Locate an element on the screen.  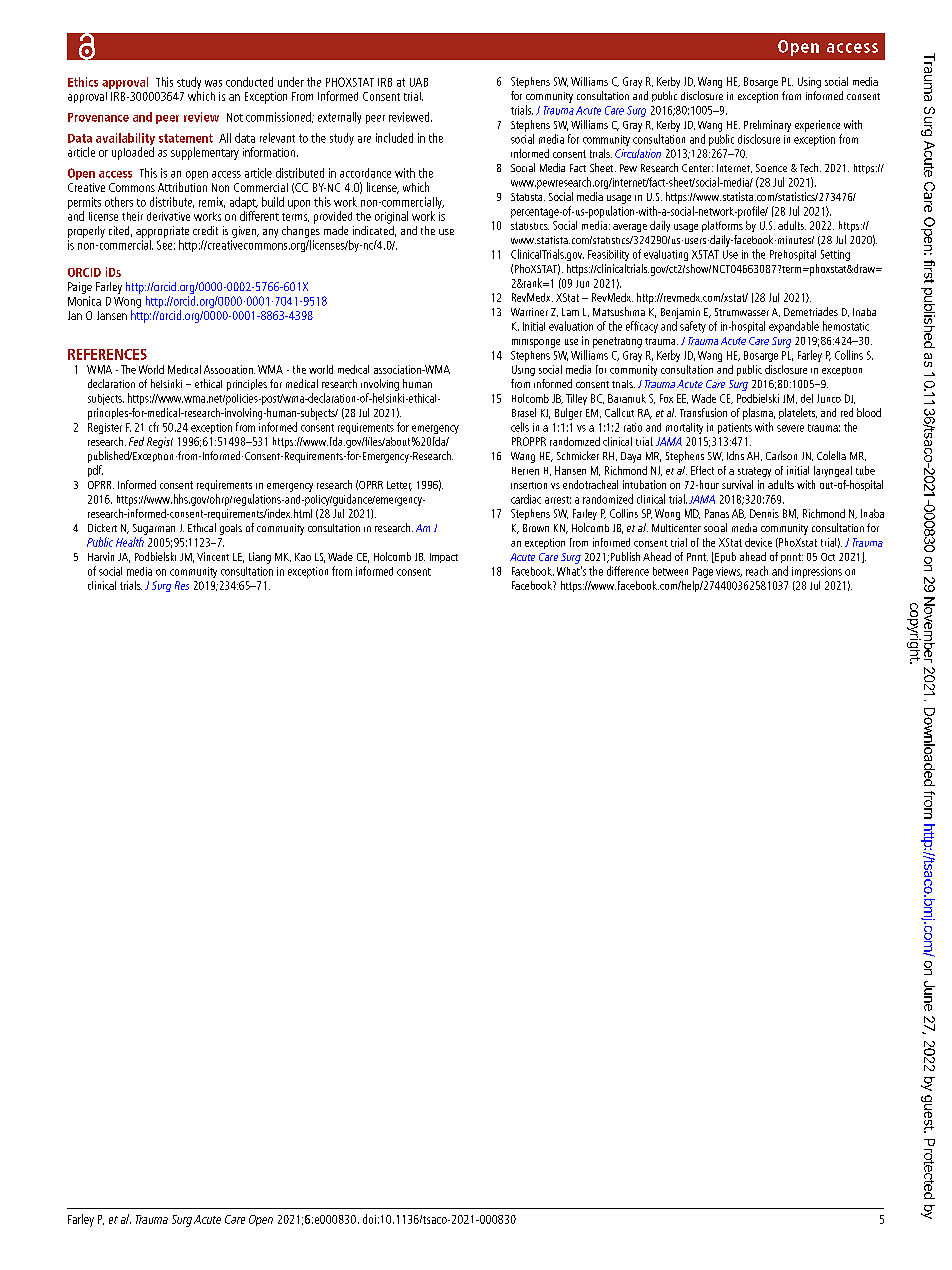
Impact is located at coordinates (444, 558).
